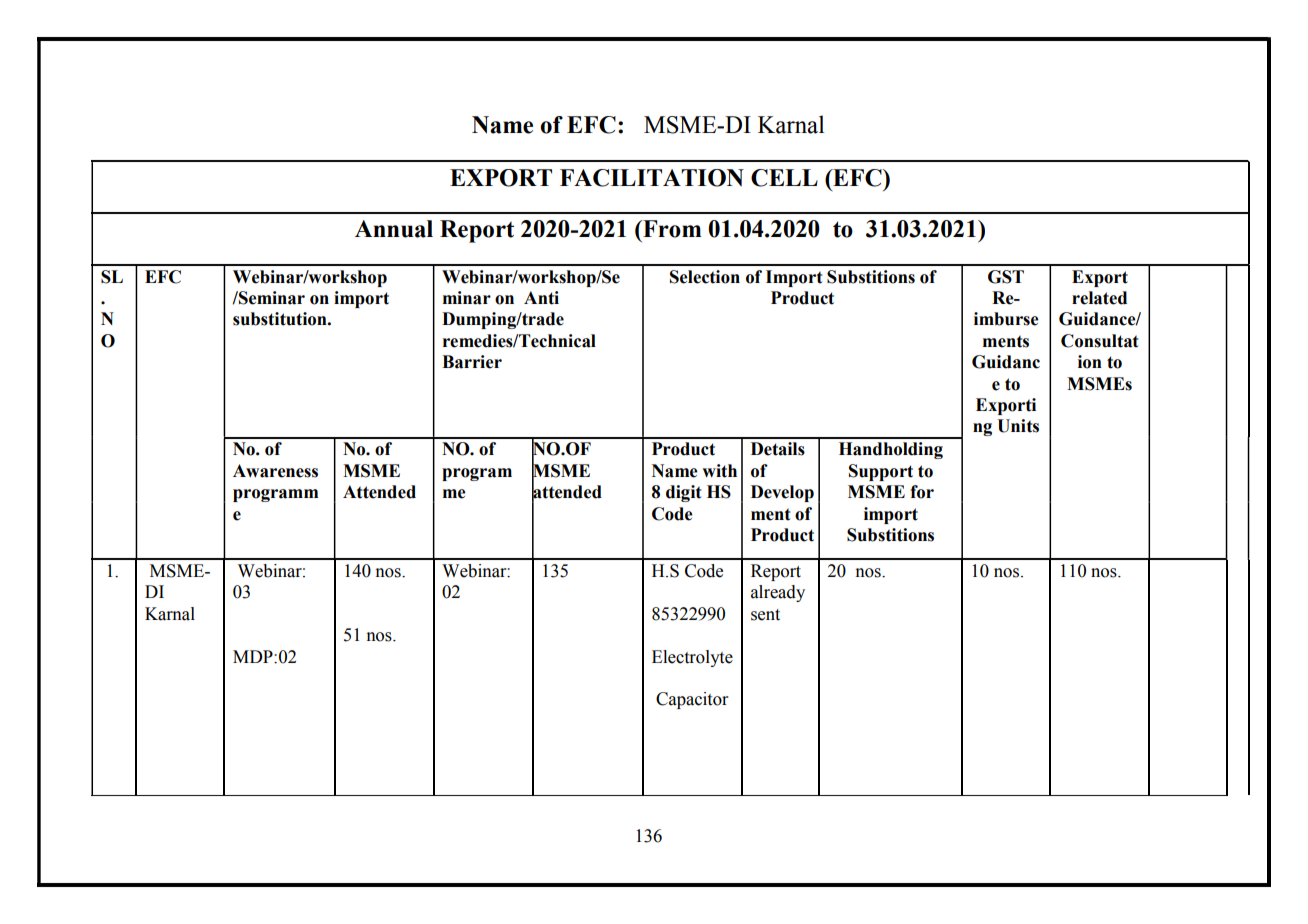 The image size is (1308, 924). I want to click on FACILITATION, so click(652, 178).
